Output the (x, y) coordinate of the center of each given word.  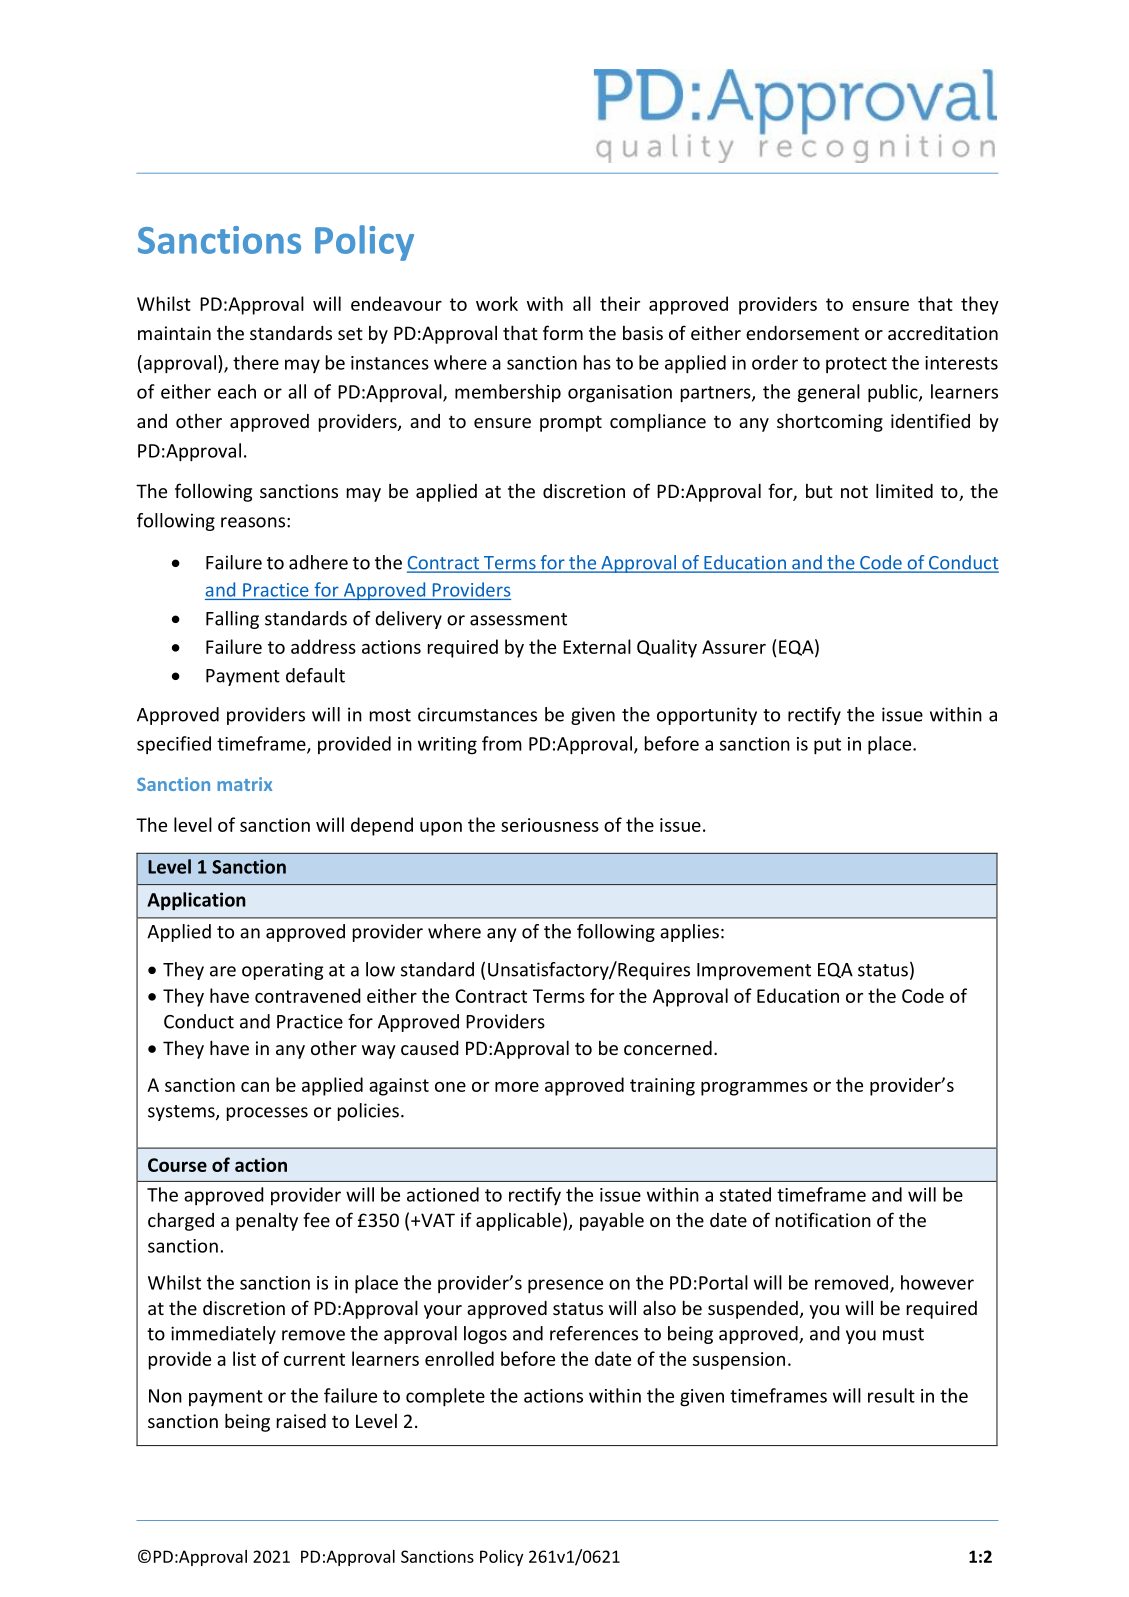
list (244, 1358)
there (256, 362)
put (827, 746)
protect (856, 365)
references (594, 1333)
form (563, 332)
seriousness (550, 825)
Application (196, 901)
